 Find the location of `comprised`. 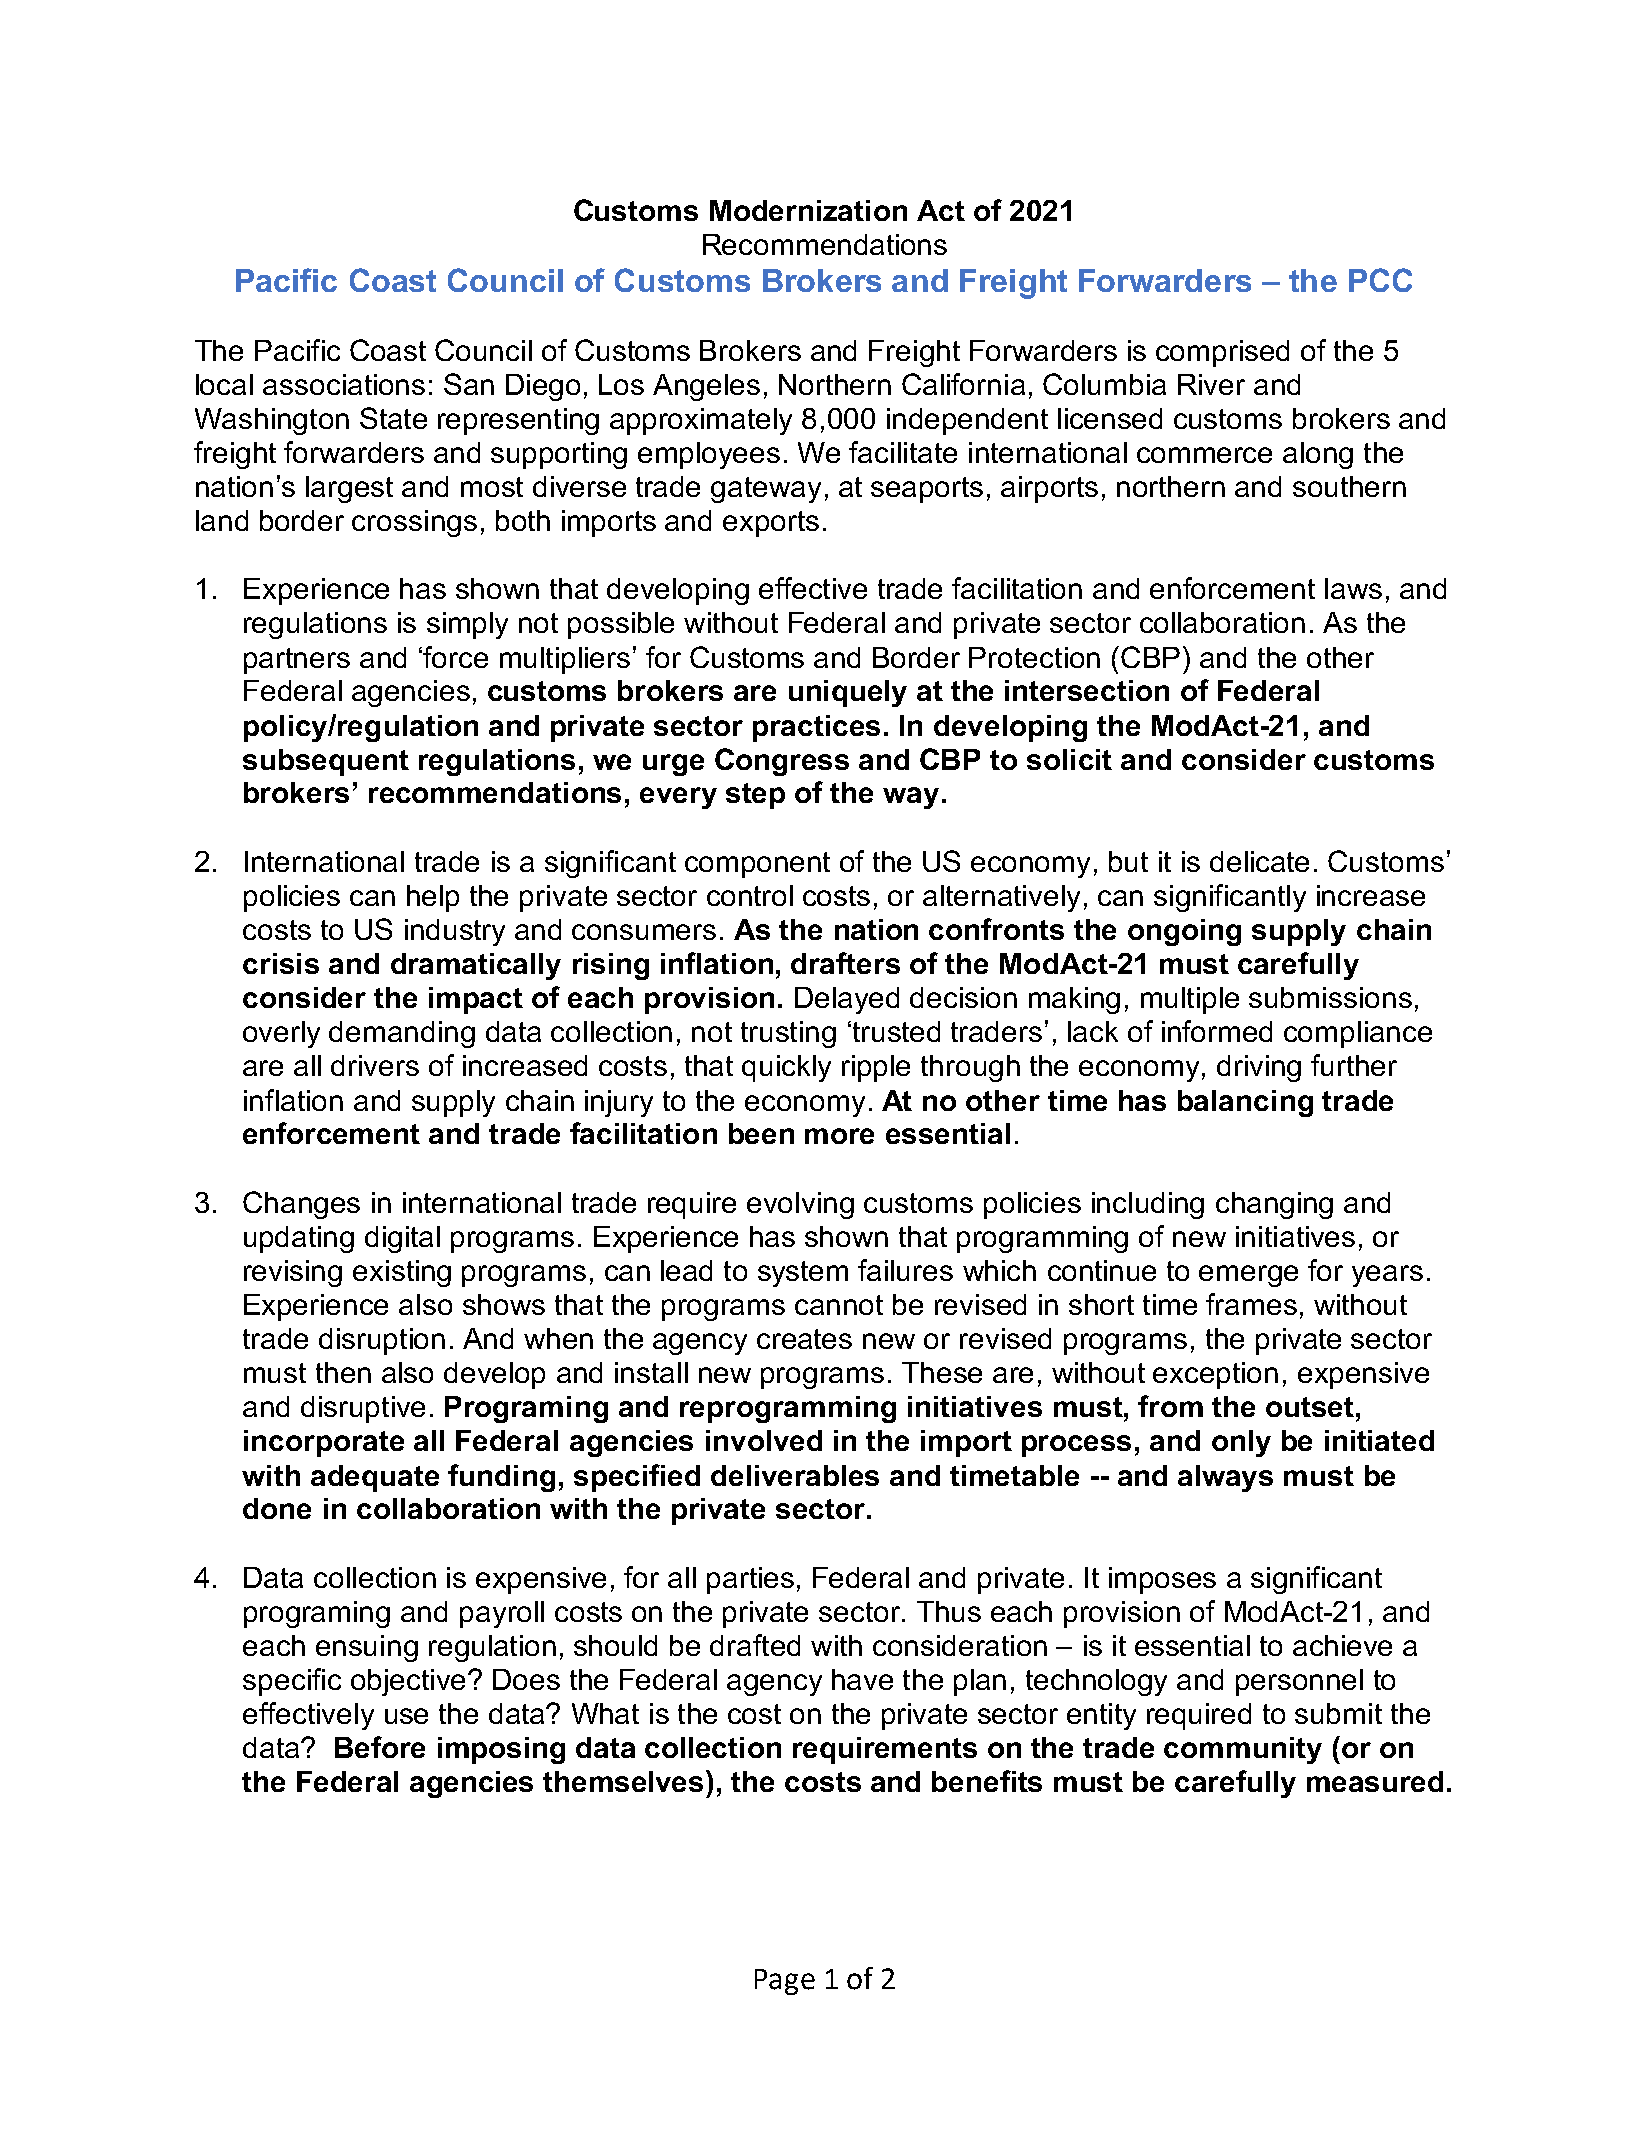

comprised is located at coordinates (1222, 353).
